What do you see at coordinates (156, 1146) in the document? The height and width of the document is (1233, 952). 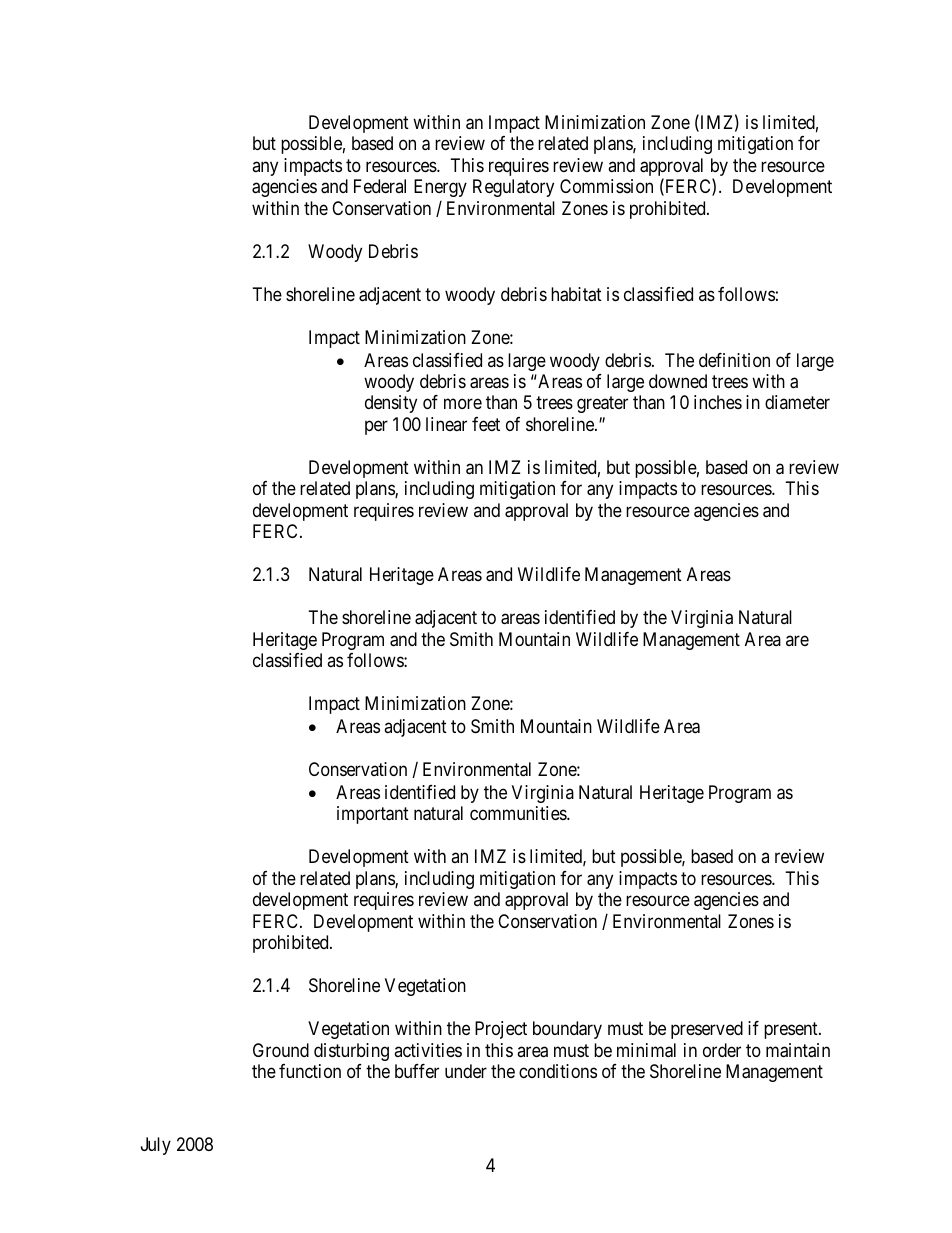 I see `July` at bounding box center [156, 1146].
